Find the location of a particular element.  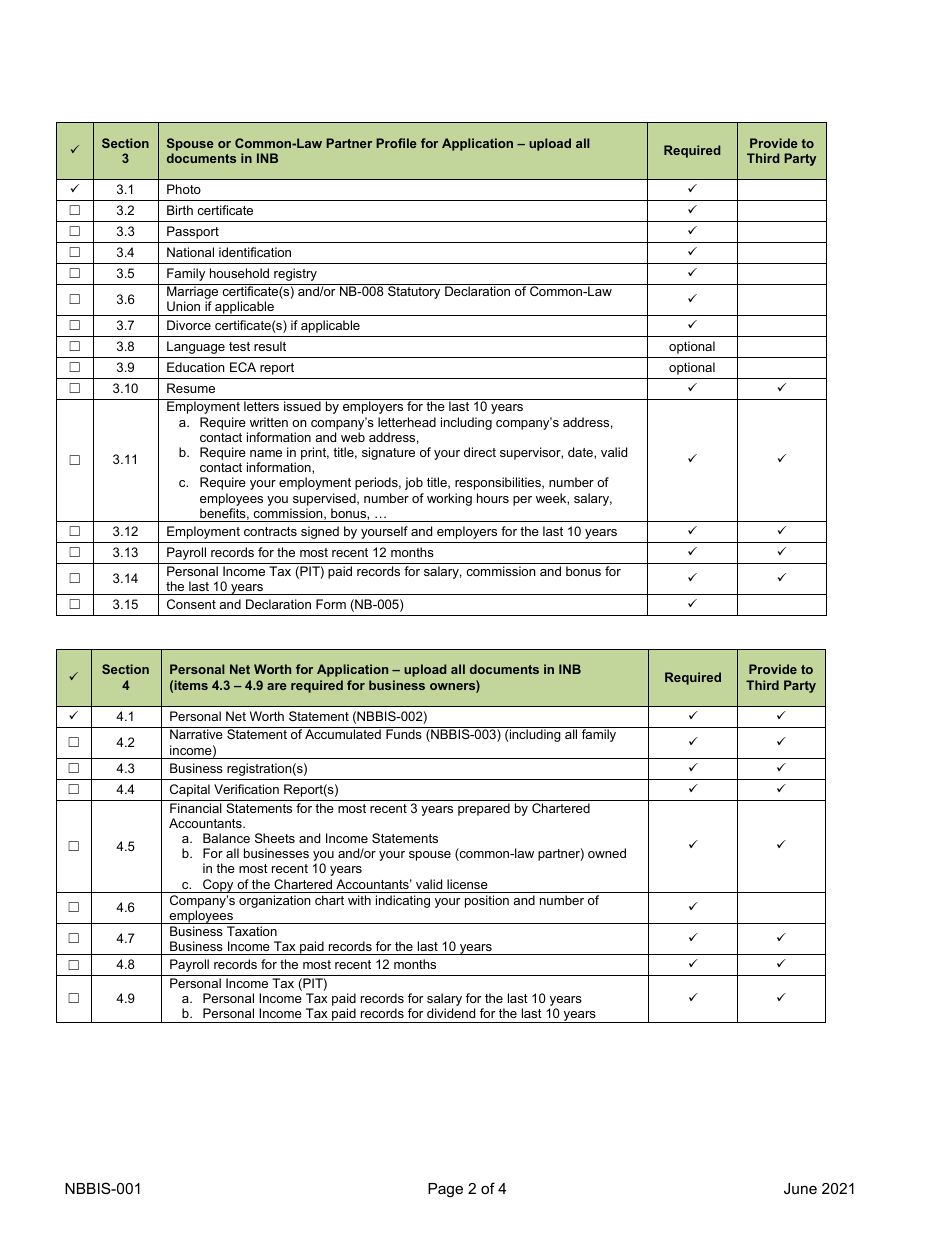

Consent is located at coordinates (191, 604).
